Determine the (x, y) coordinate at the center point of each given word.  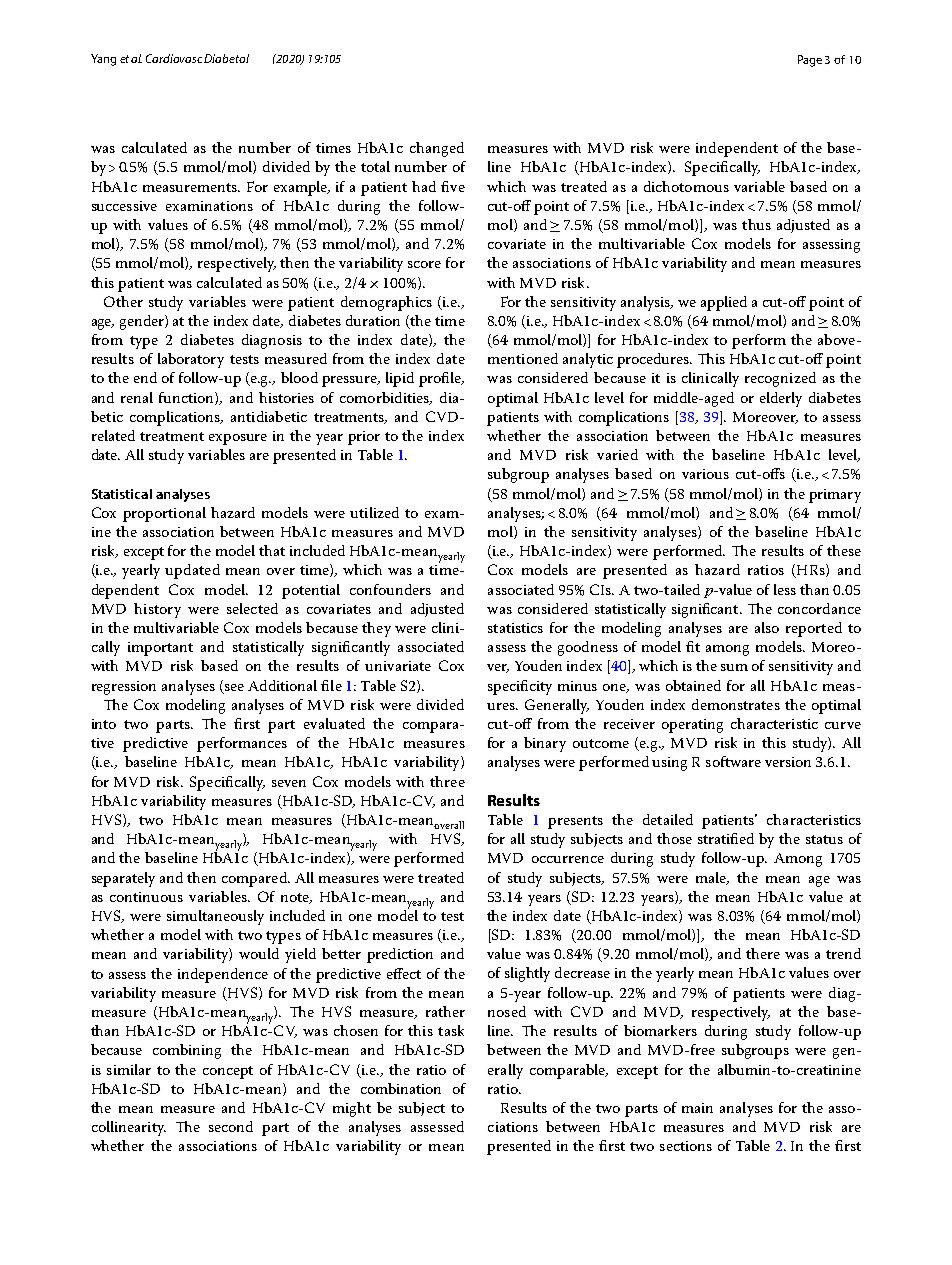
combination (401, 1088)
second (231, 1126)
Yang (103, 60)
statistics (515, 628)
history (157, 610)
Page (810, 61)
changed (437, 149)
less (785, 589)
